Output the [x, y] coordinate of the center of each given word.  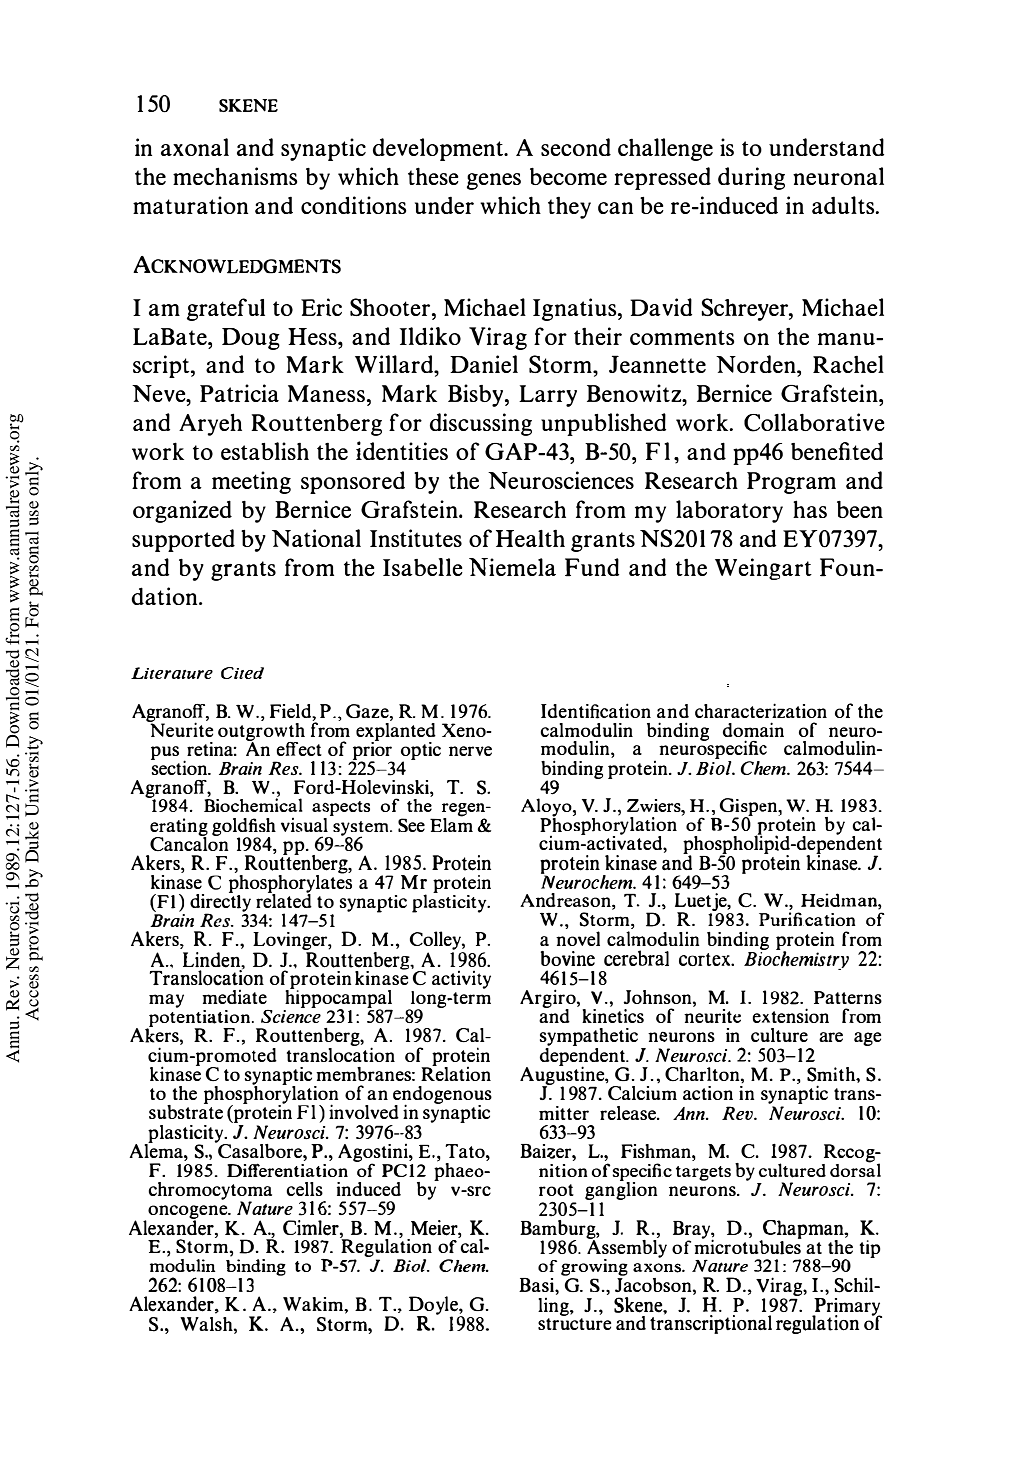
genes [494, 181]
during [751, 178]
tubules [772, 1246]
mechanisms [235, 176]
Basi [537, 1285]
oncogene [189, 1213]
